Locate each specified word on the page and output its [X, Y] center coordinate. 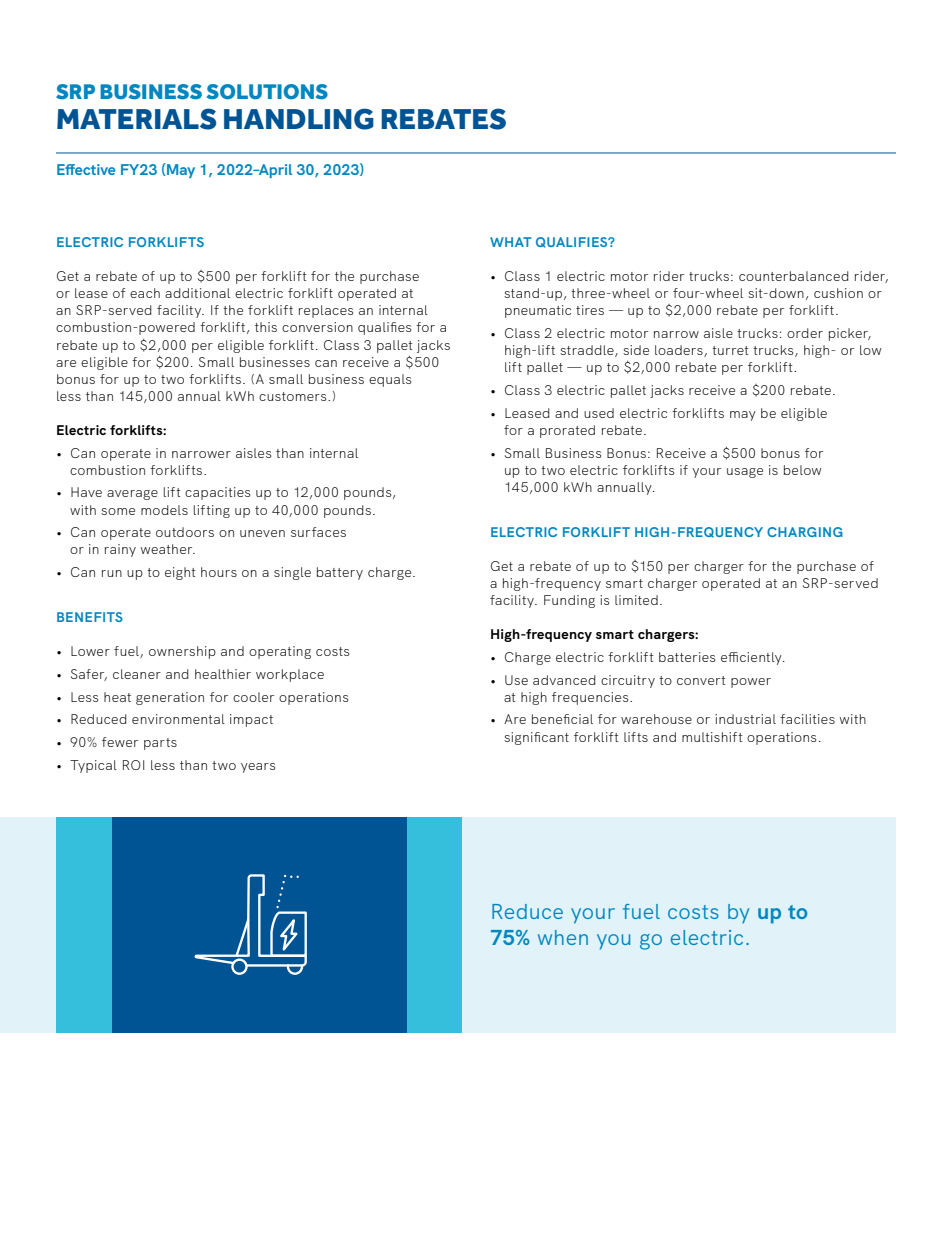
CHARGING [805, 532]
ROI [133, 765]
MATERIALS [136, 119]
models [164, 510]
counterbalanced [794, 276]
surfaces [318, 532]
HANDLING [299, 119]
